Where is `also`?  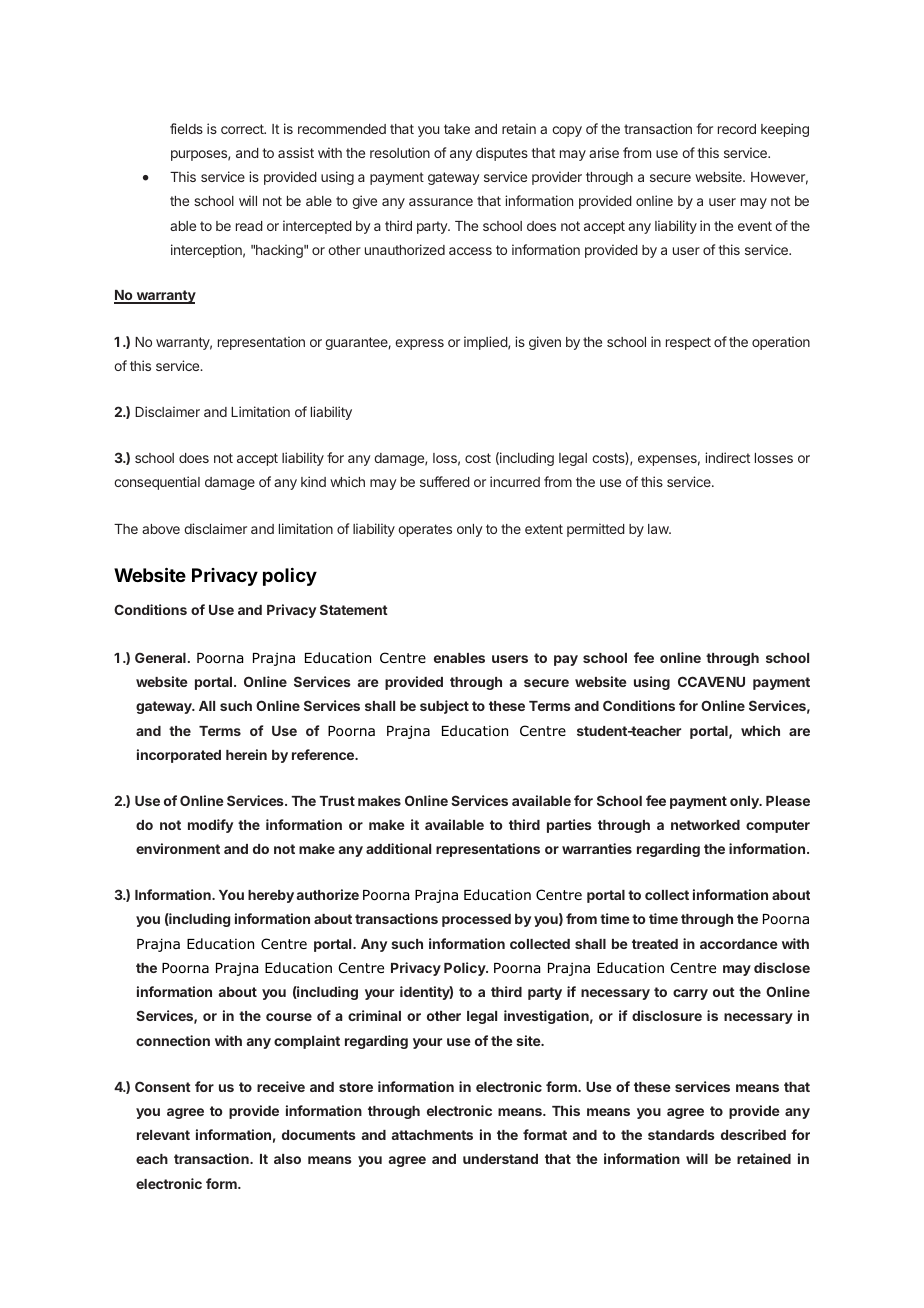 also is located at coordinates (287, 1159).
